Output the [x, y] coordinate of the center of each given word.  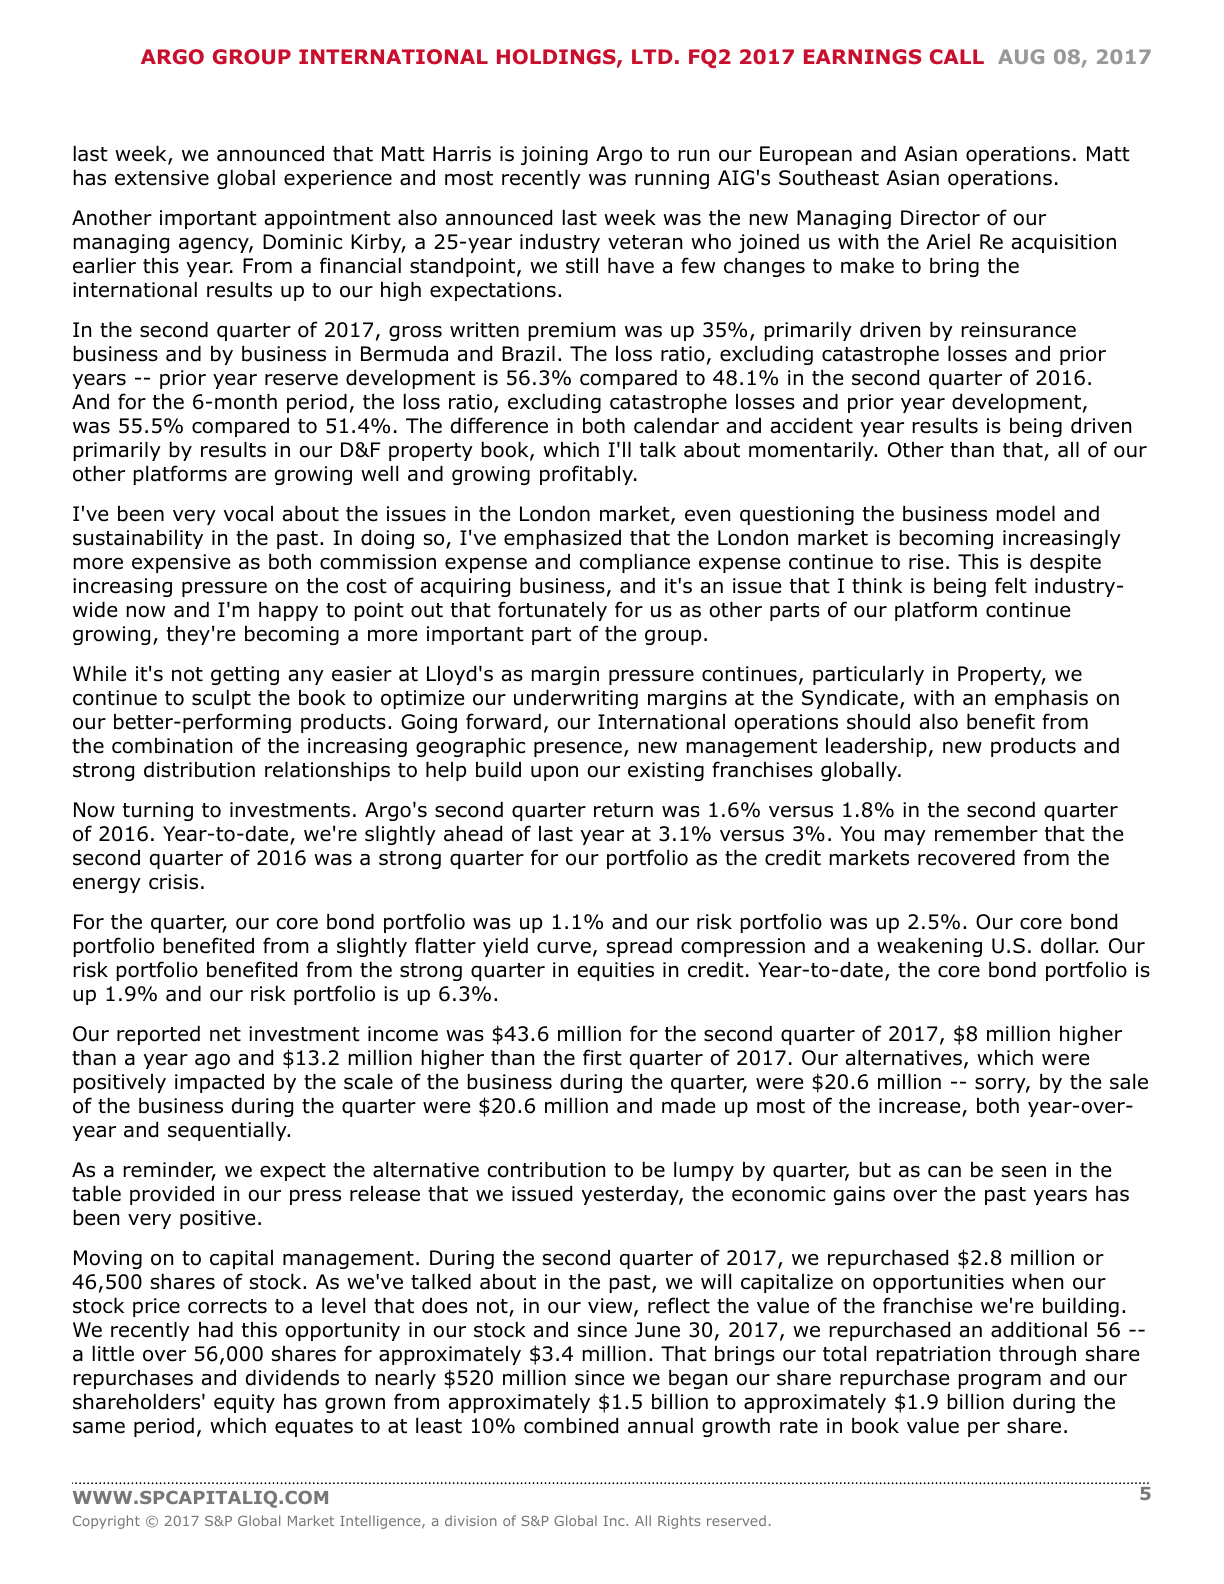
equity [244, 1403]
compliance [634, 563]
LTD [652, 56]
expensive [181, 563]
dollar [1069, 945]
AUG [1021, 56]
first [602, 1057]
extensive [162, 178]
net [225, 1034]
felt [1011, 585]
